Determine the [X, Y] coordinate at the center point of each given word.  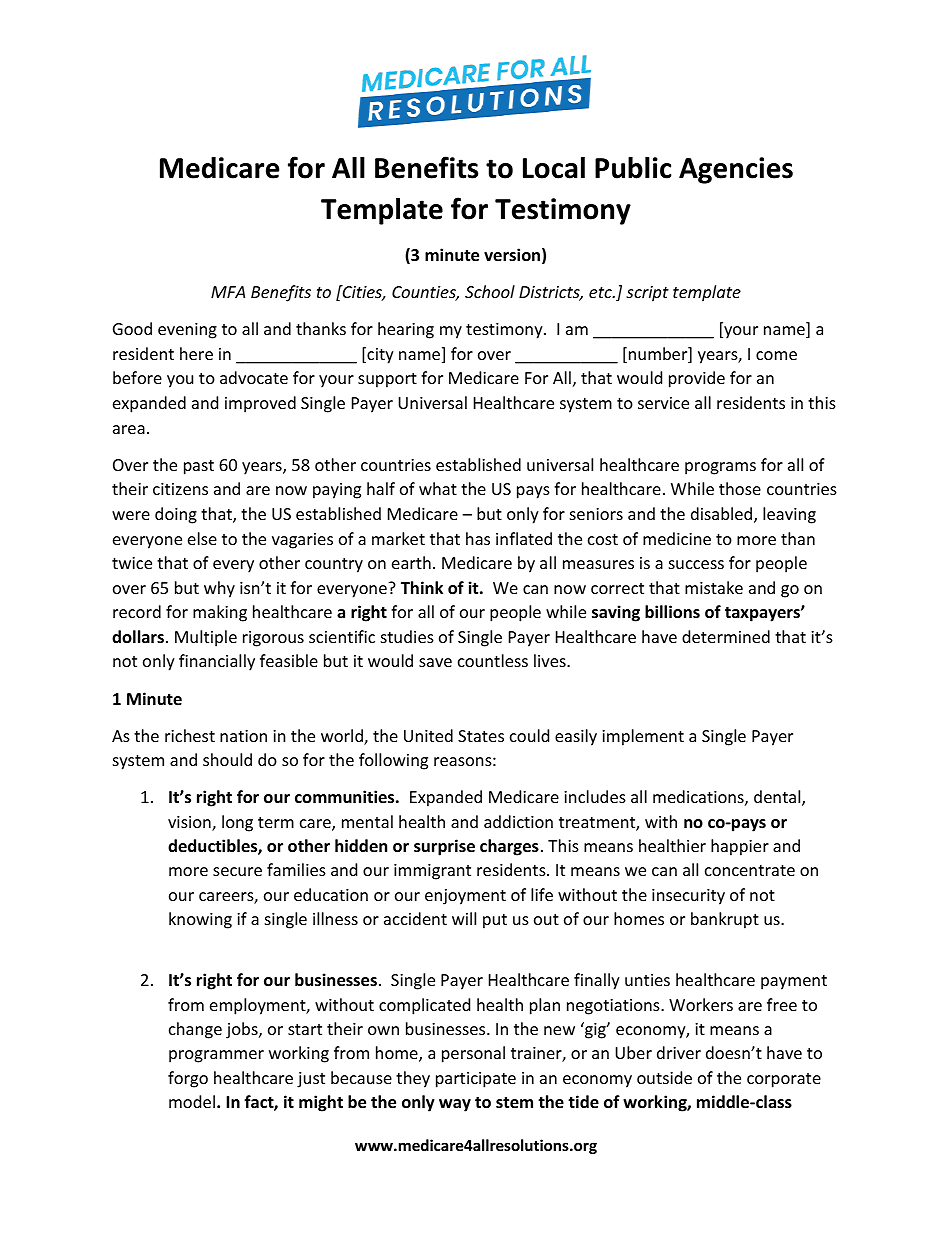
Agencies [736, 170]
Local [554, 167]
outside [664, 1077]
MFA [228, 292]
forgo [188, 1079]
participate [476, 1080]
